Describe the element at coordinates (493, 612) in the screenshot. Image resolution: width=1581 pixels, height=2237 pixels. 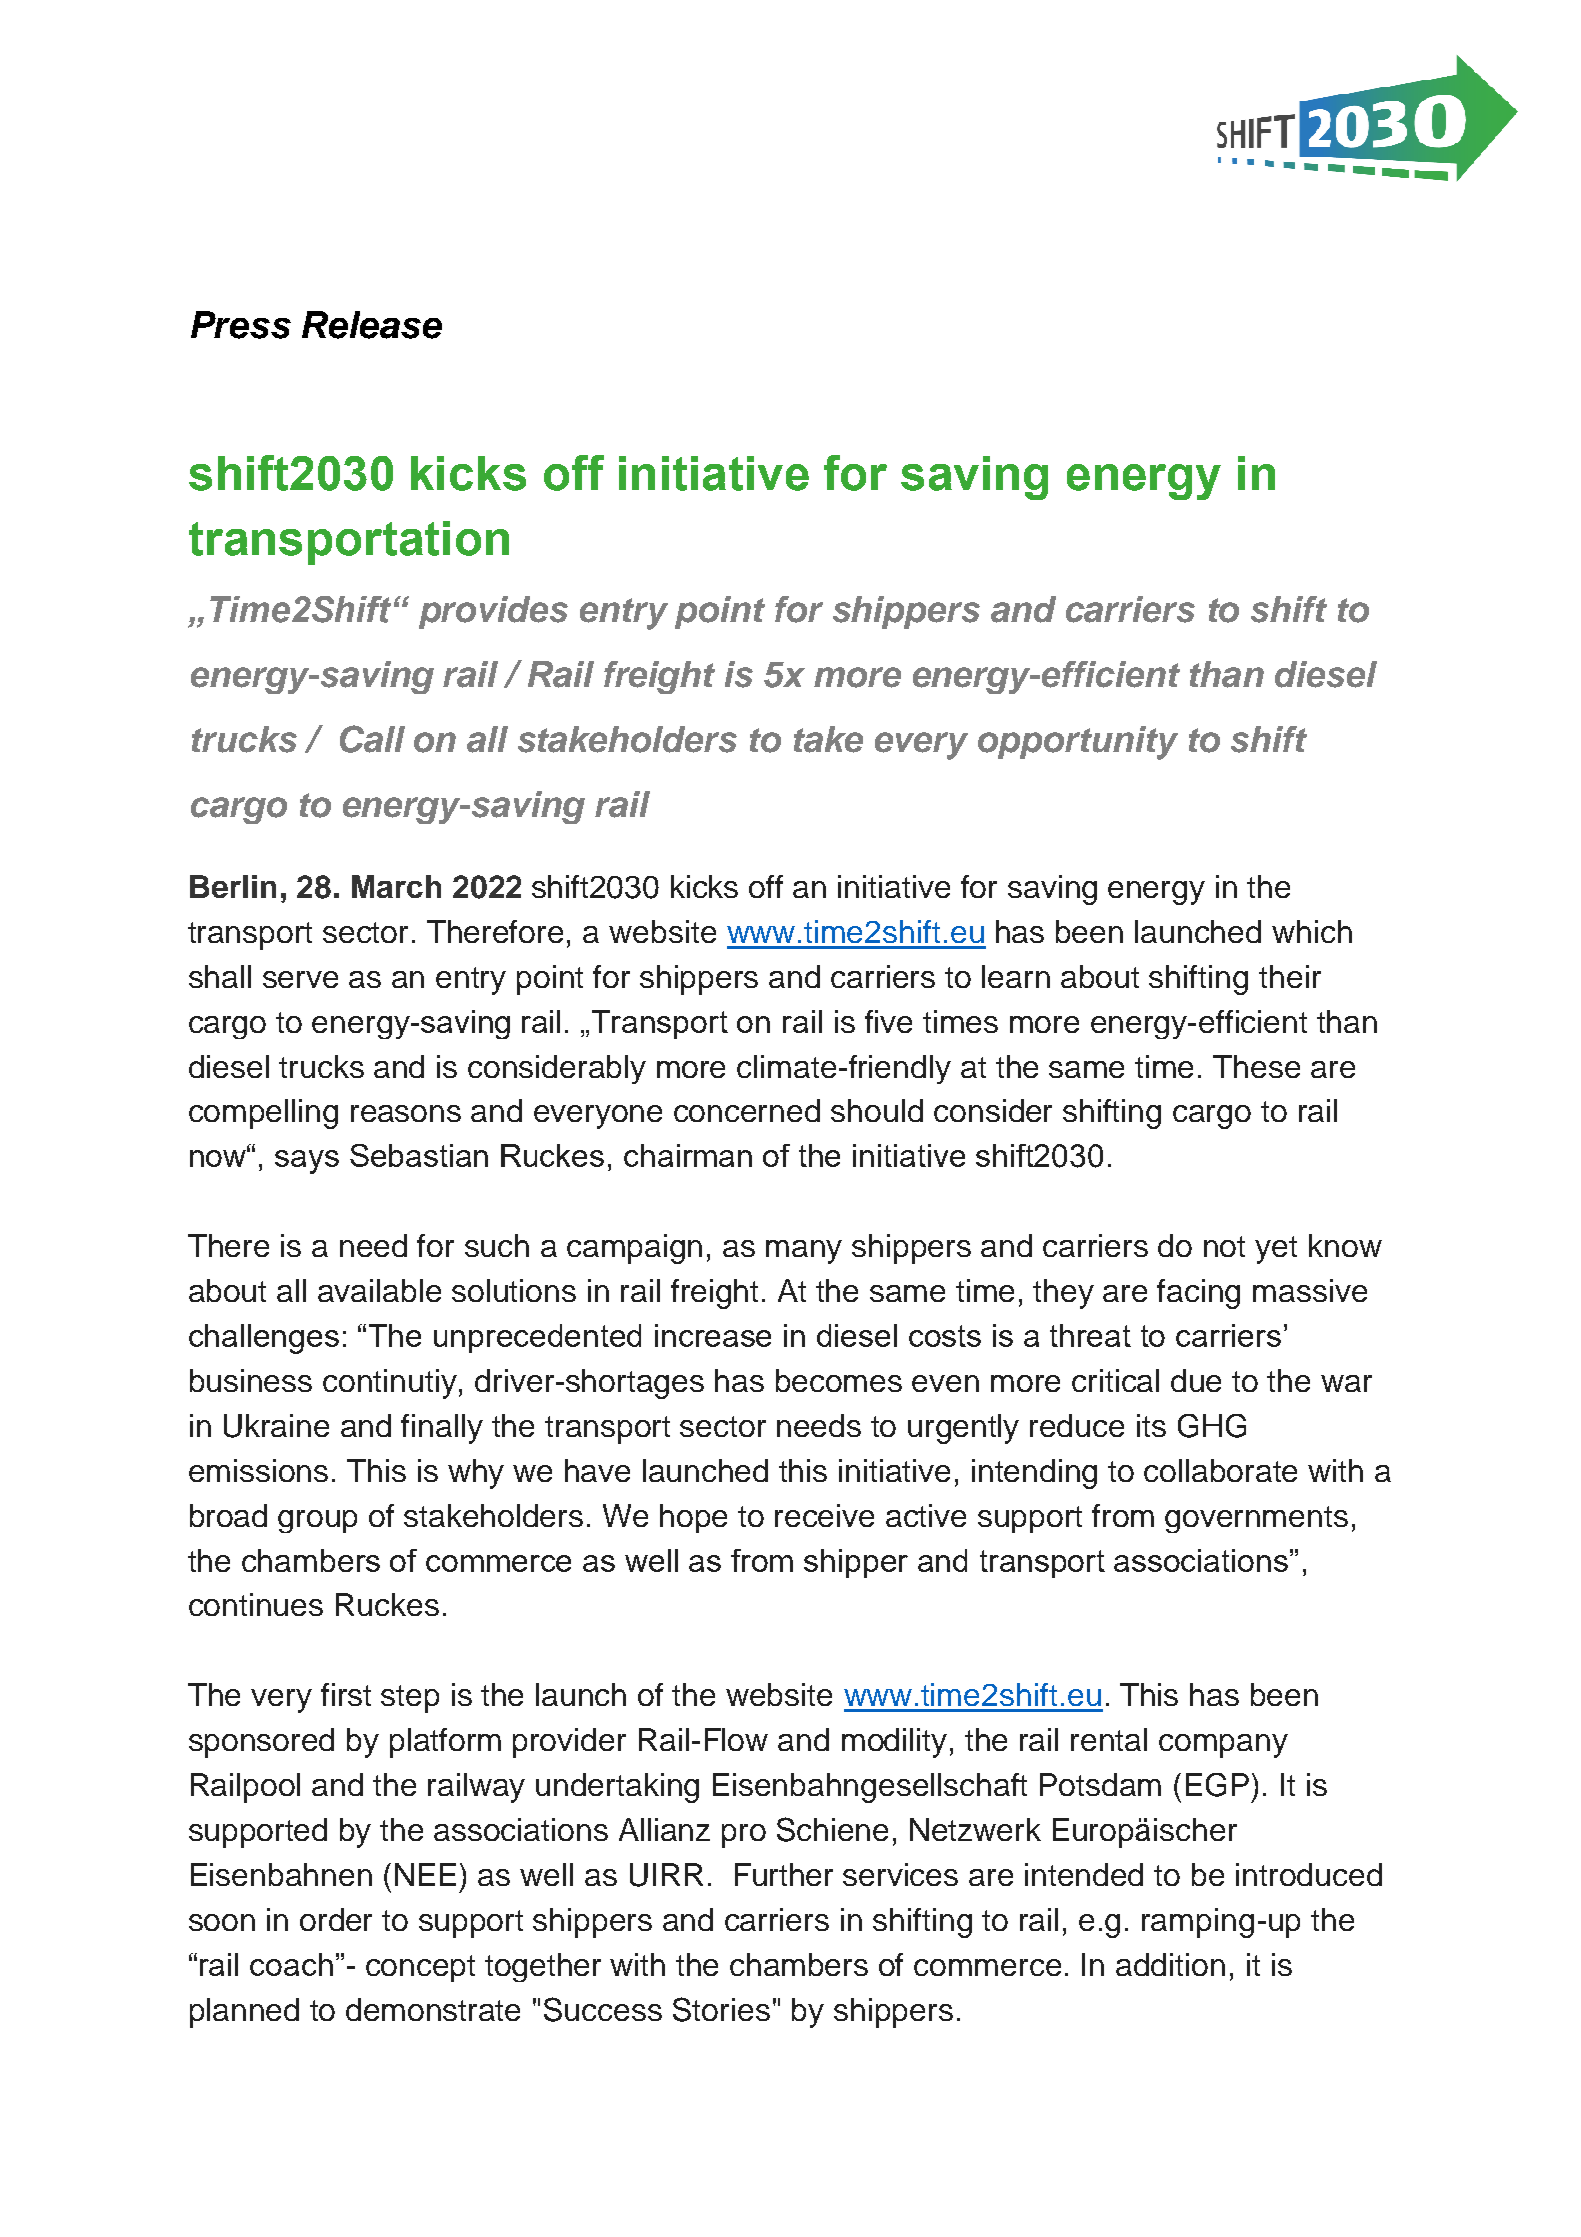
I see `provides` at that location.
